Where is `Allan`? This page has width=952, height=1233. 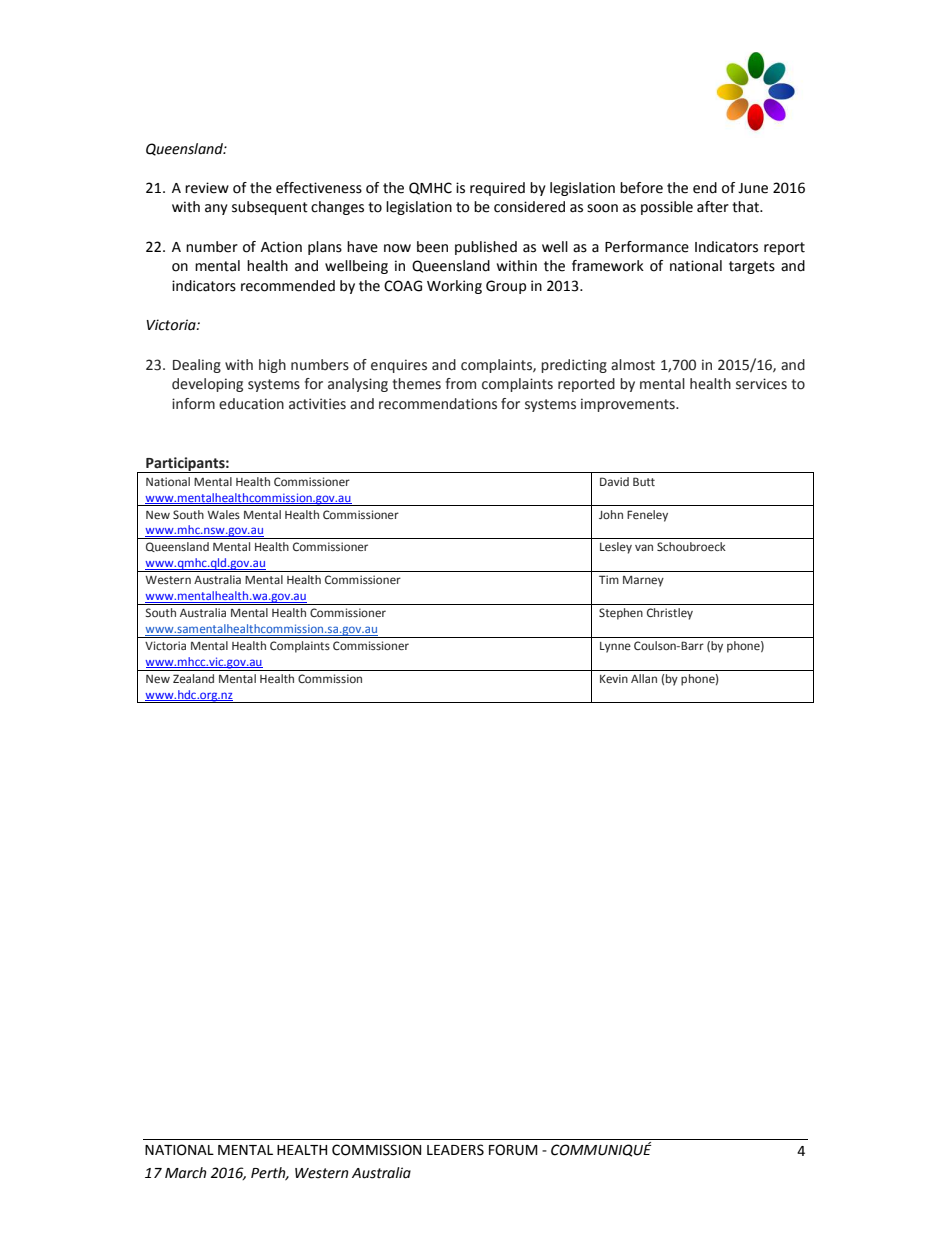 Allan is located at coordinates (644, 678).
